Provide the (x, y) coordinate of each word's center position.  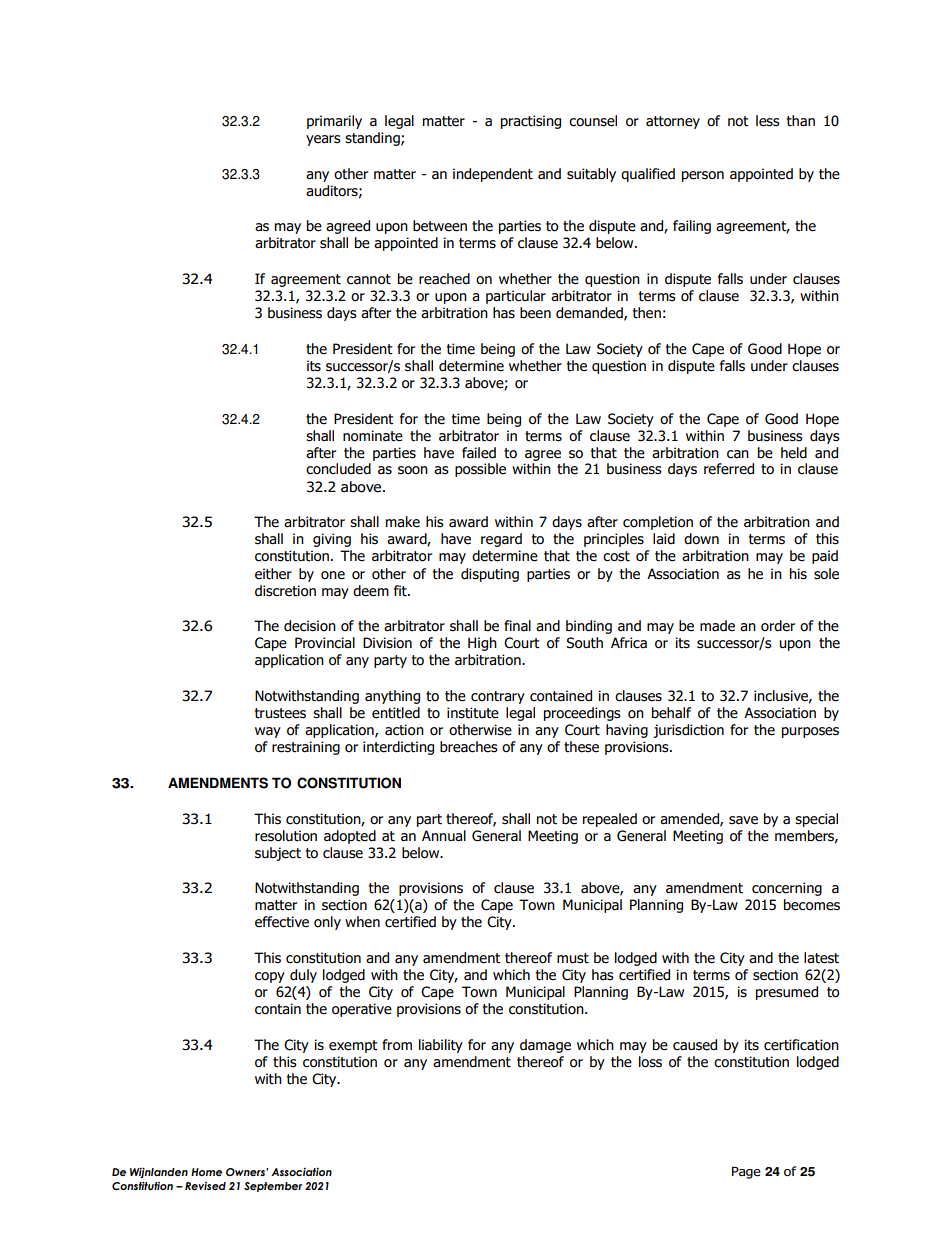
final (517, 626)
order (778, 626)
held (794, 453)
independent (493, 175)
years (323, 140)
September (273, 1187)
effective (282, 922)
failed (479, 453)
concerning (787, 889)
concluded (338, 469)
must (573, 958)
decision (310, 626)
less (768, 121)
